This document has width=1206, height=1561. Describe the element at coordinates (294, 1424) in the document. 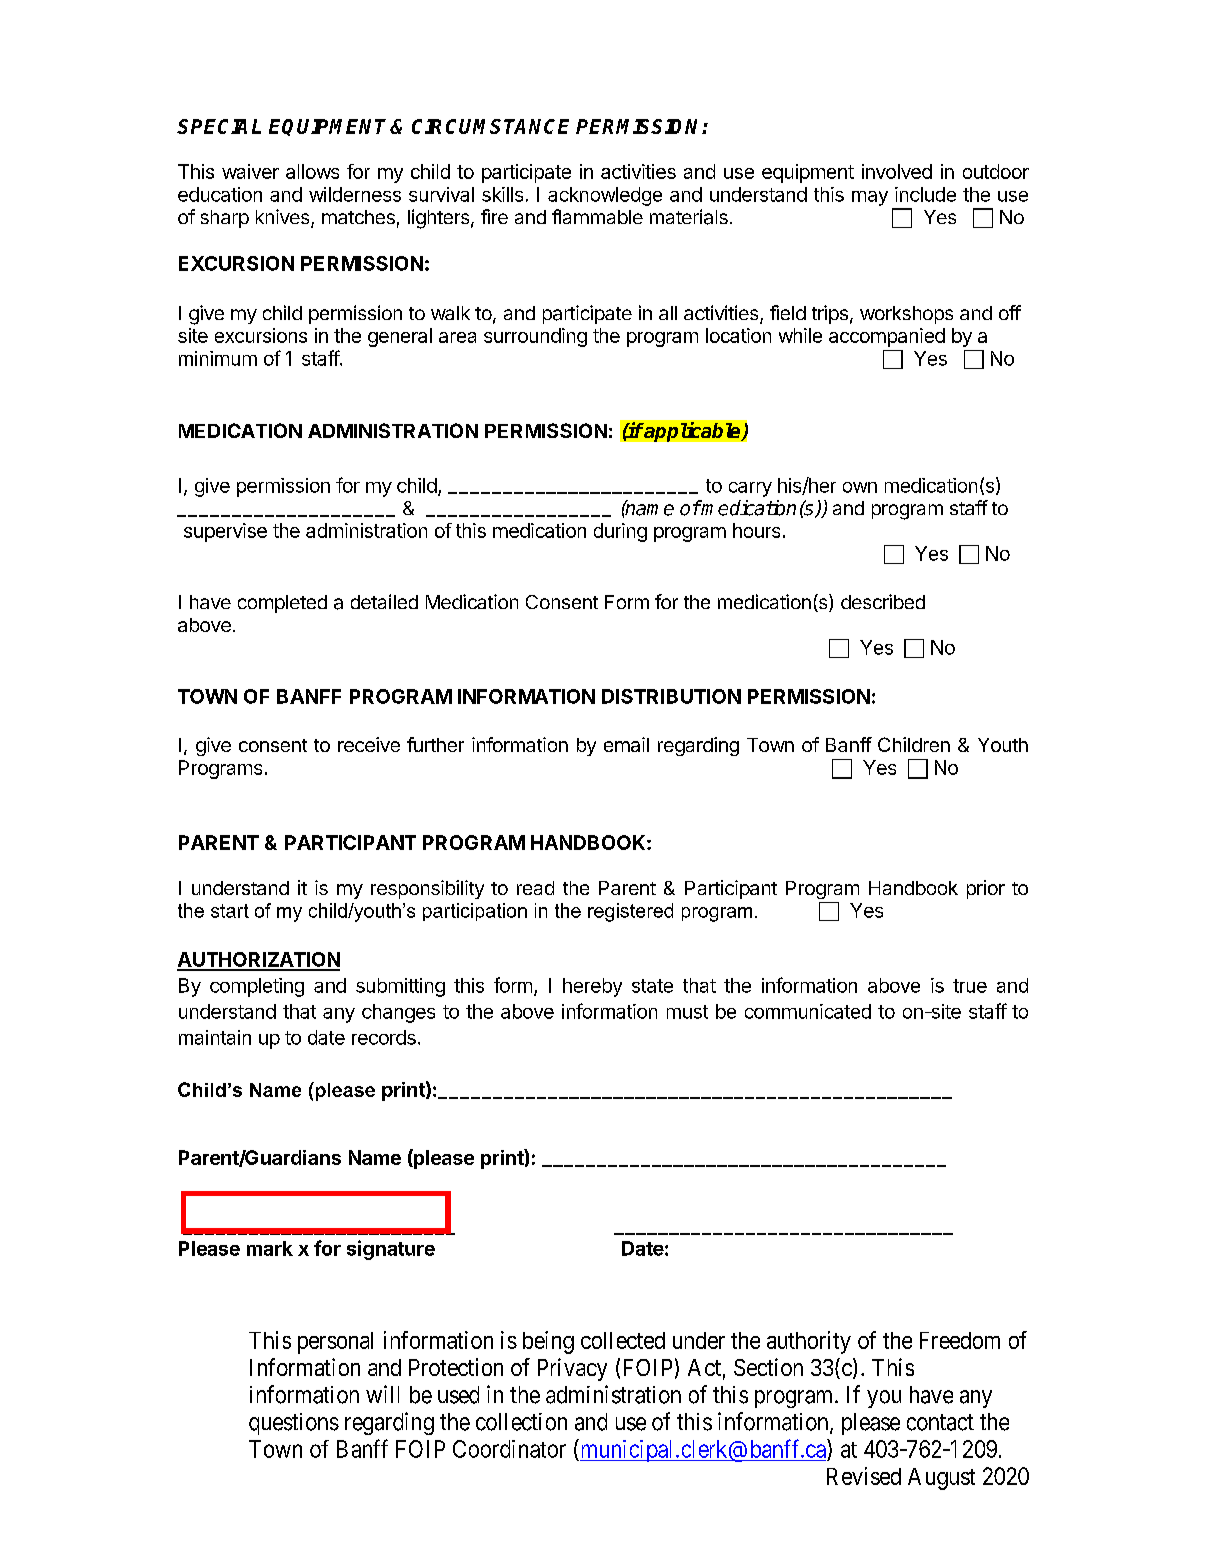

I see `questions` at that location.
